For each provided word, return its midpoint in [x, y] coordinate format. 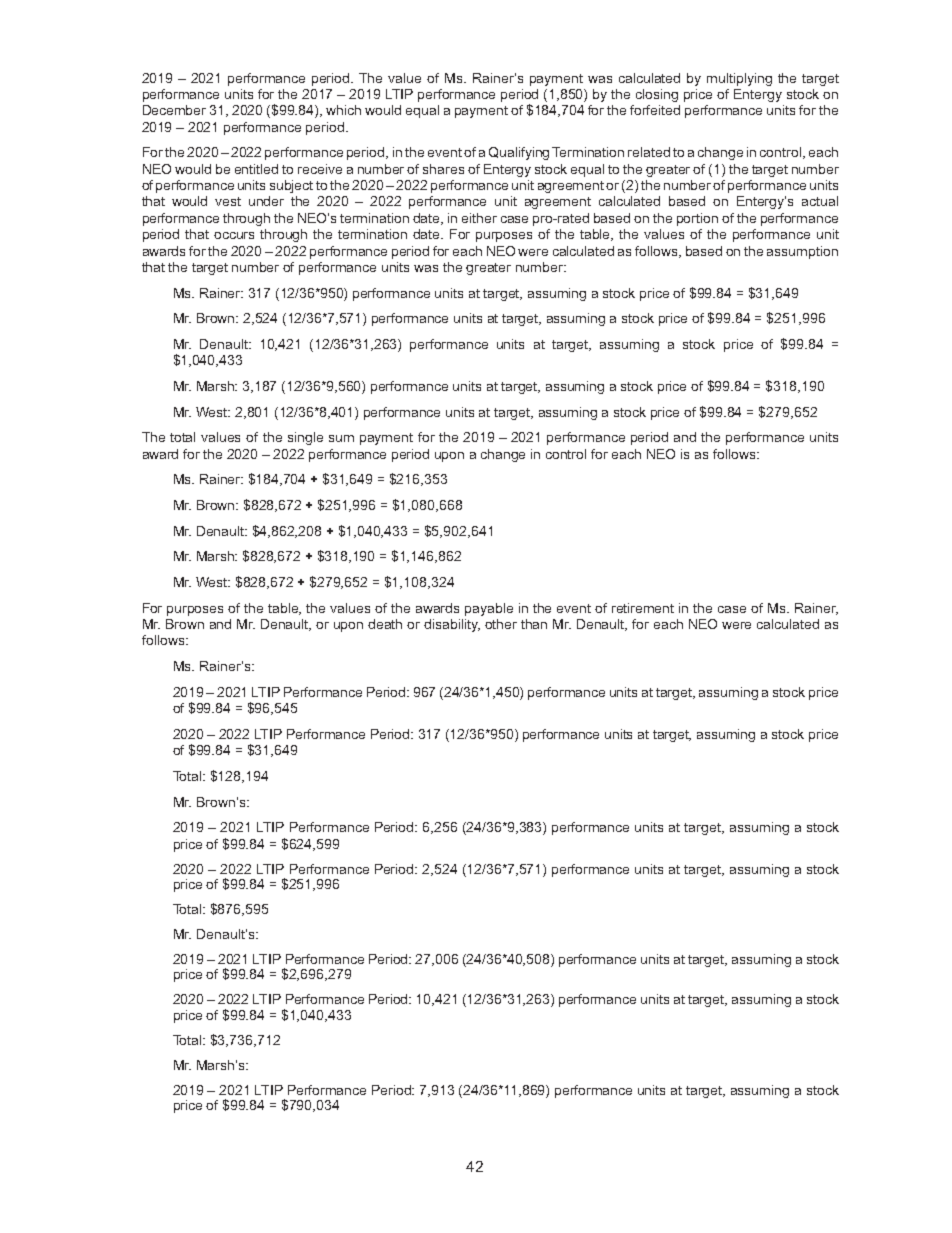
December [174, 110]
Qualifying [519, 153]
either [479, 218]
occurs [234, 235]
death [385, 624]
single [305, 438]
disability [452, 625]
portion [697, 219]
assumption [802, 252]
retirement [643, 608]
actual [820, 201]
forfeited [655, 110]
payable [489, 609]
